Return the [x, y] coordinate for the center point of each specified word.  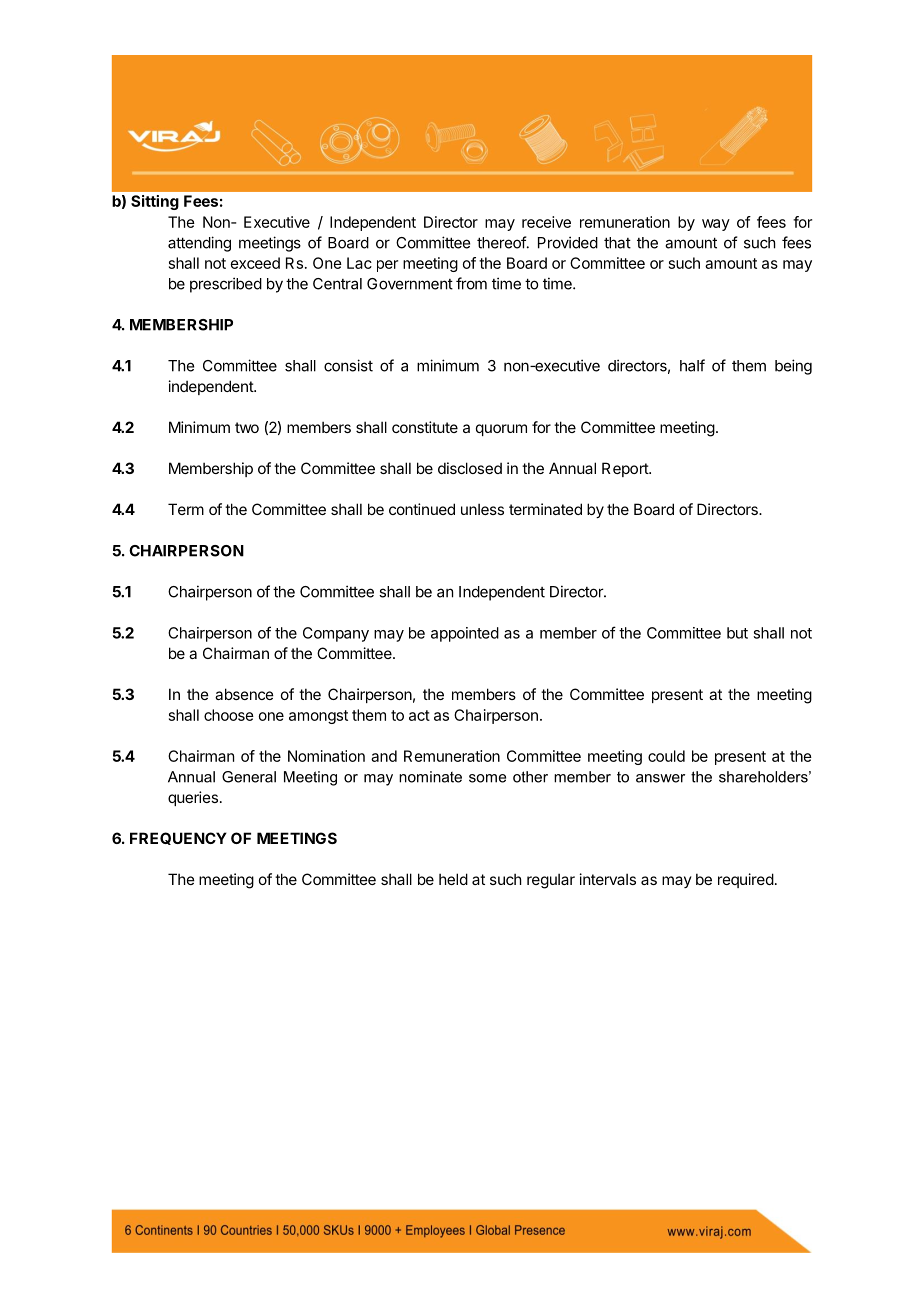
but [737, 633]
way [716, 225]
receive [546, 222]
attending [199, 244]
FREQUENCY [178, 838]
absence [244, 694]
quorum [501, 430]
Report [626, 469]
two [247, 427]
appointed [465, 634]
